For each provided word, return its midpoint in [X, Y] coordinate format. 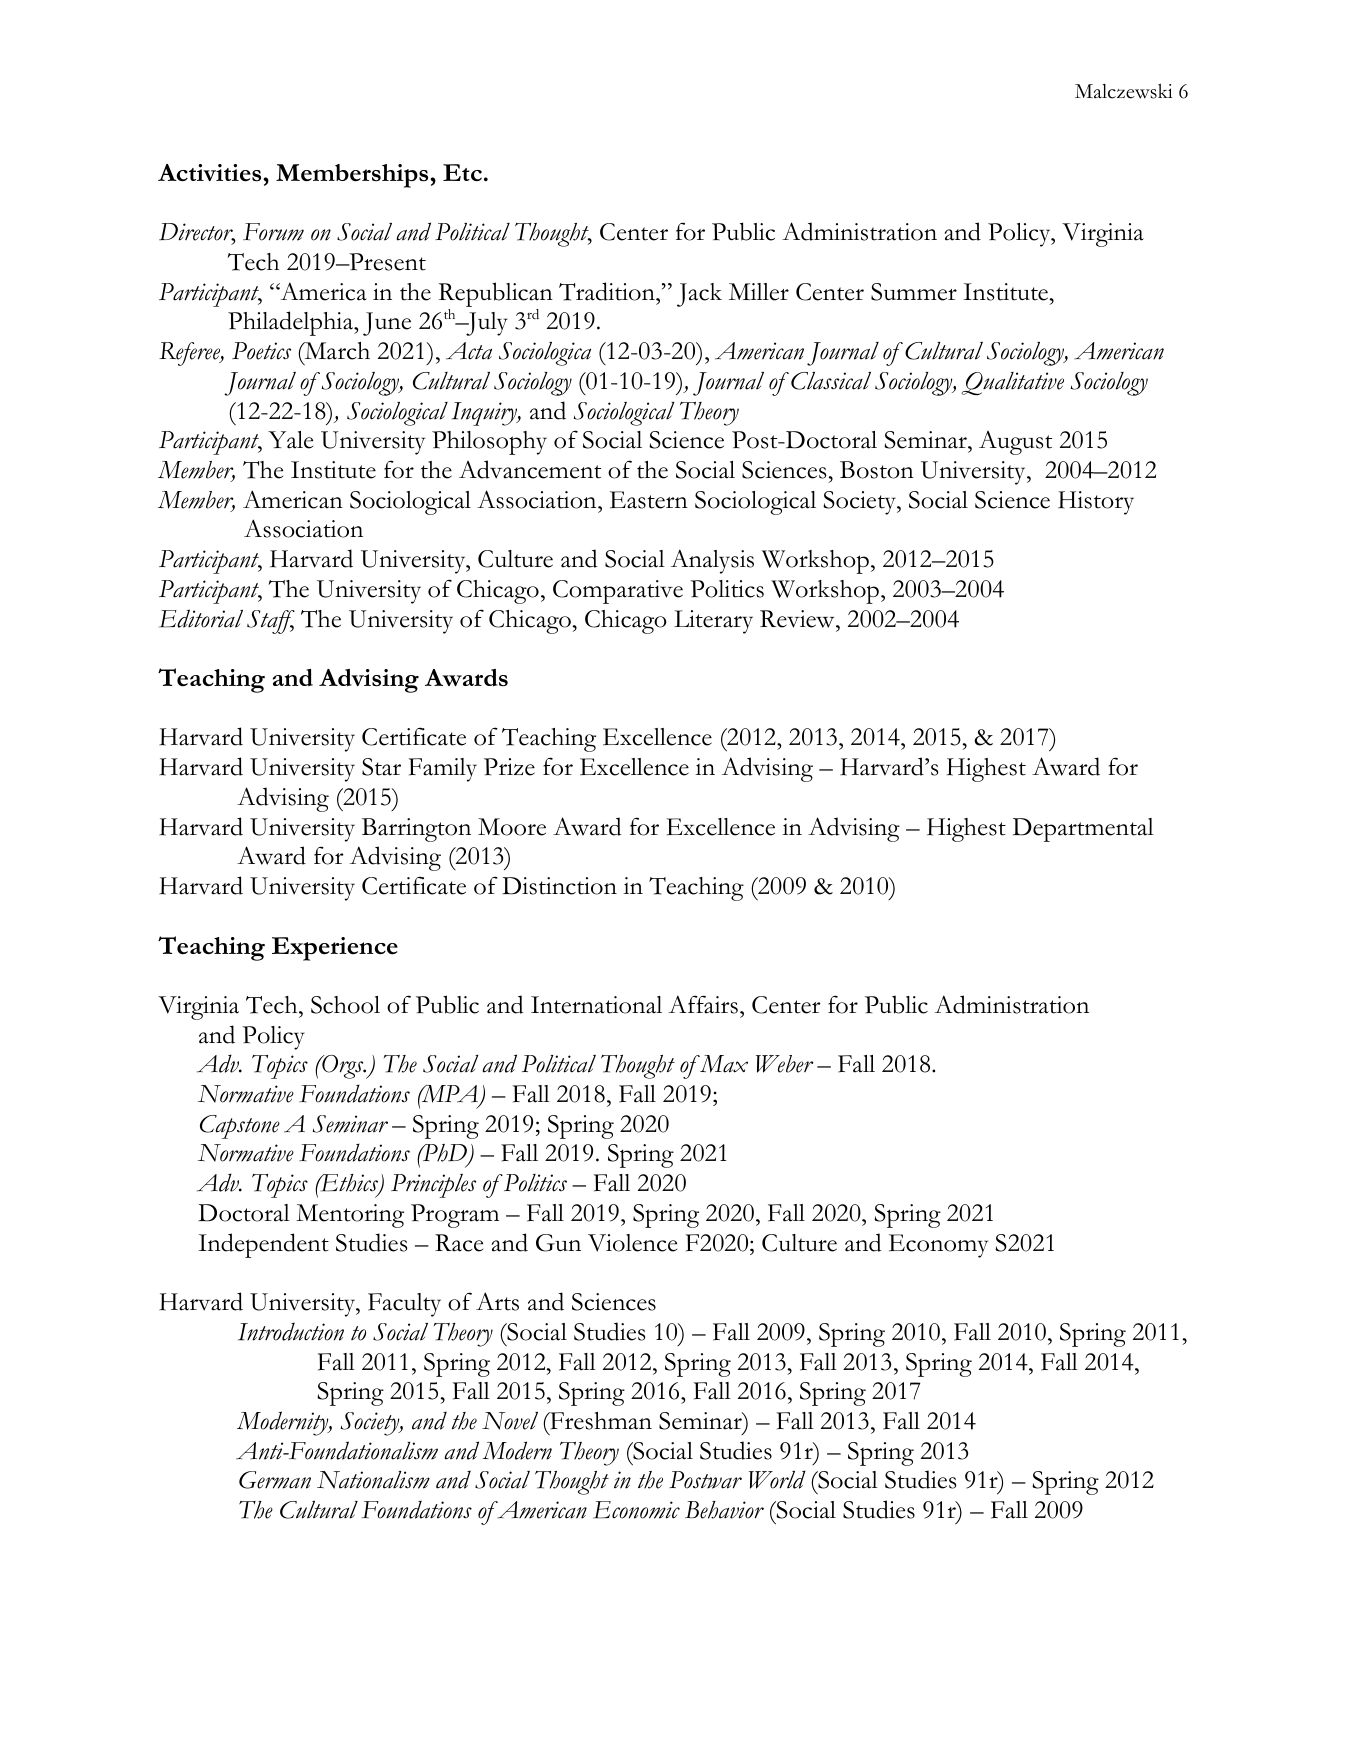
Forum [273, 232]
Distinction [559, 886]
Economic [636, 1510]
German [275, 1480]
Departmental [1083, 830]
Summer [914, 292]
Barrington [416, 830]
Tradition [608, 291]
